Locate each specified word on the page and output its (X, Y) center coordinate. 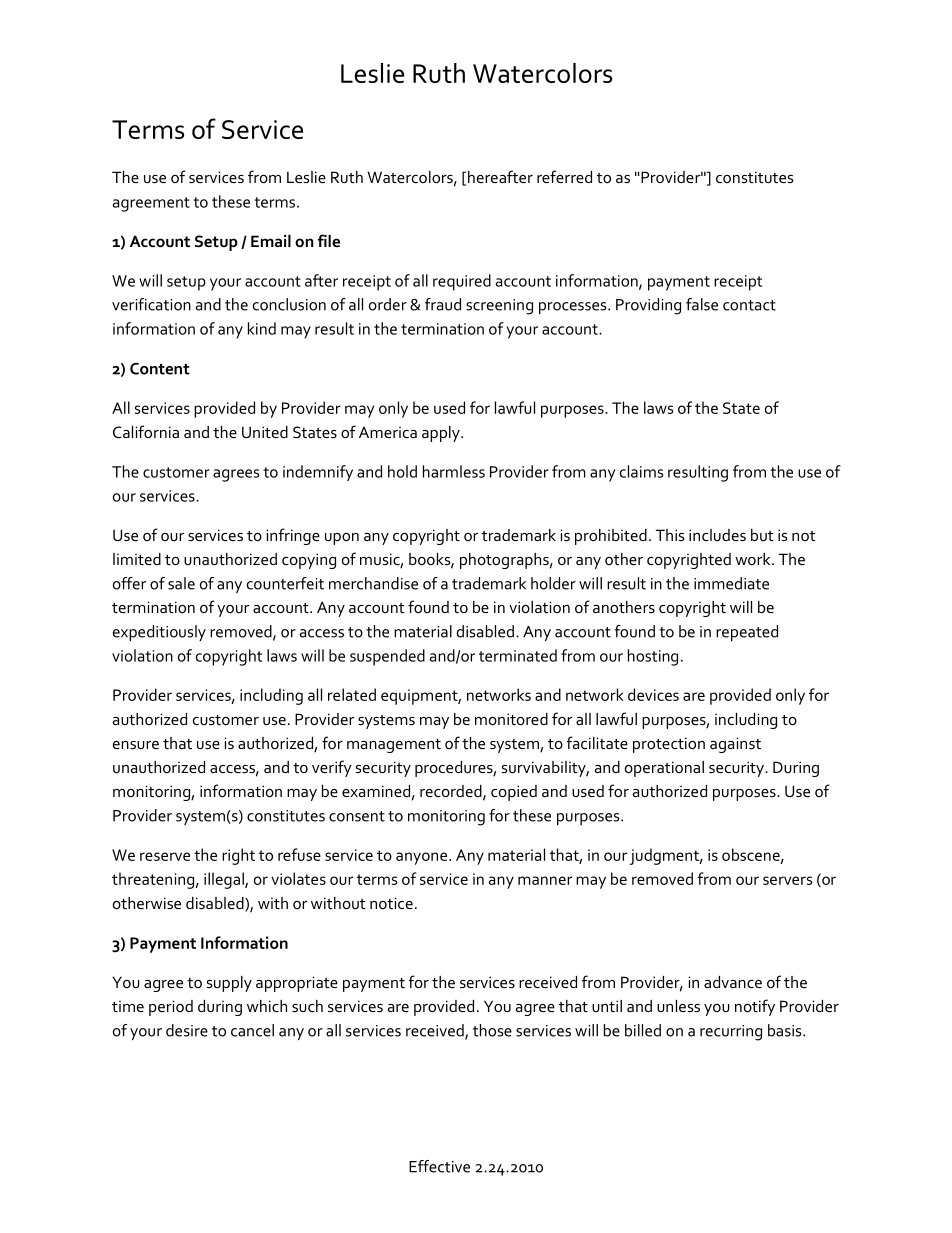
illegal (225, 880)
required (462, 282)
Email (271, 241)
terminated (518, 655)
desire (187, 1030)
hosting (653, 657)
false (702, 304)
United (265, 432)
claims (641, 471)
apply (442, 434)
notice (391, 903)
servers (788, 880)
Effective (439, 1166)
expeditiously (159, 633)
